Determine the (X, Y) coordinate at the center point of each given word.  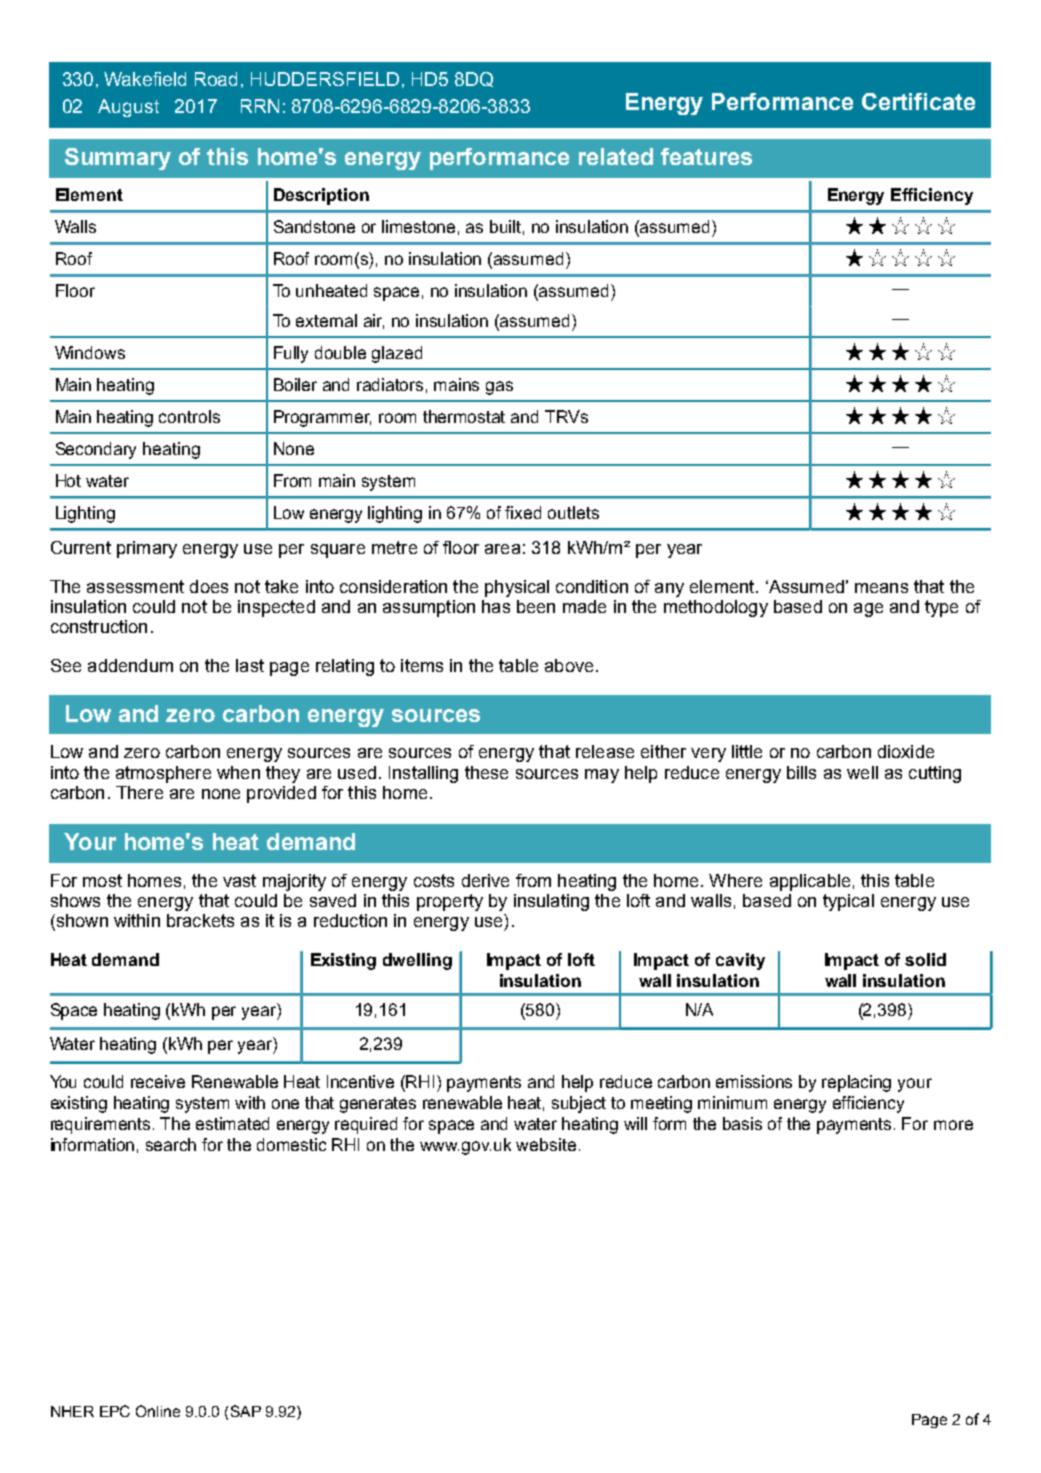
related (616, 156)
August (128, 108)
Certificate (918, 101)
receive (158, 1081)
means (881, 588)
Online (158, 1411)
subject (579, 1104)
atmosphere (163, 774)
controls (189, 416)
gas (499, 388)
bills (801, 772)
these (486, 772)
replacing (856, 1083)
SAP (246, 1411)
